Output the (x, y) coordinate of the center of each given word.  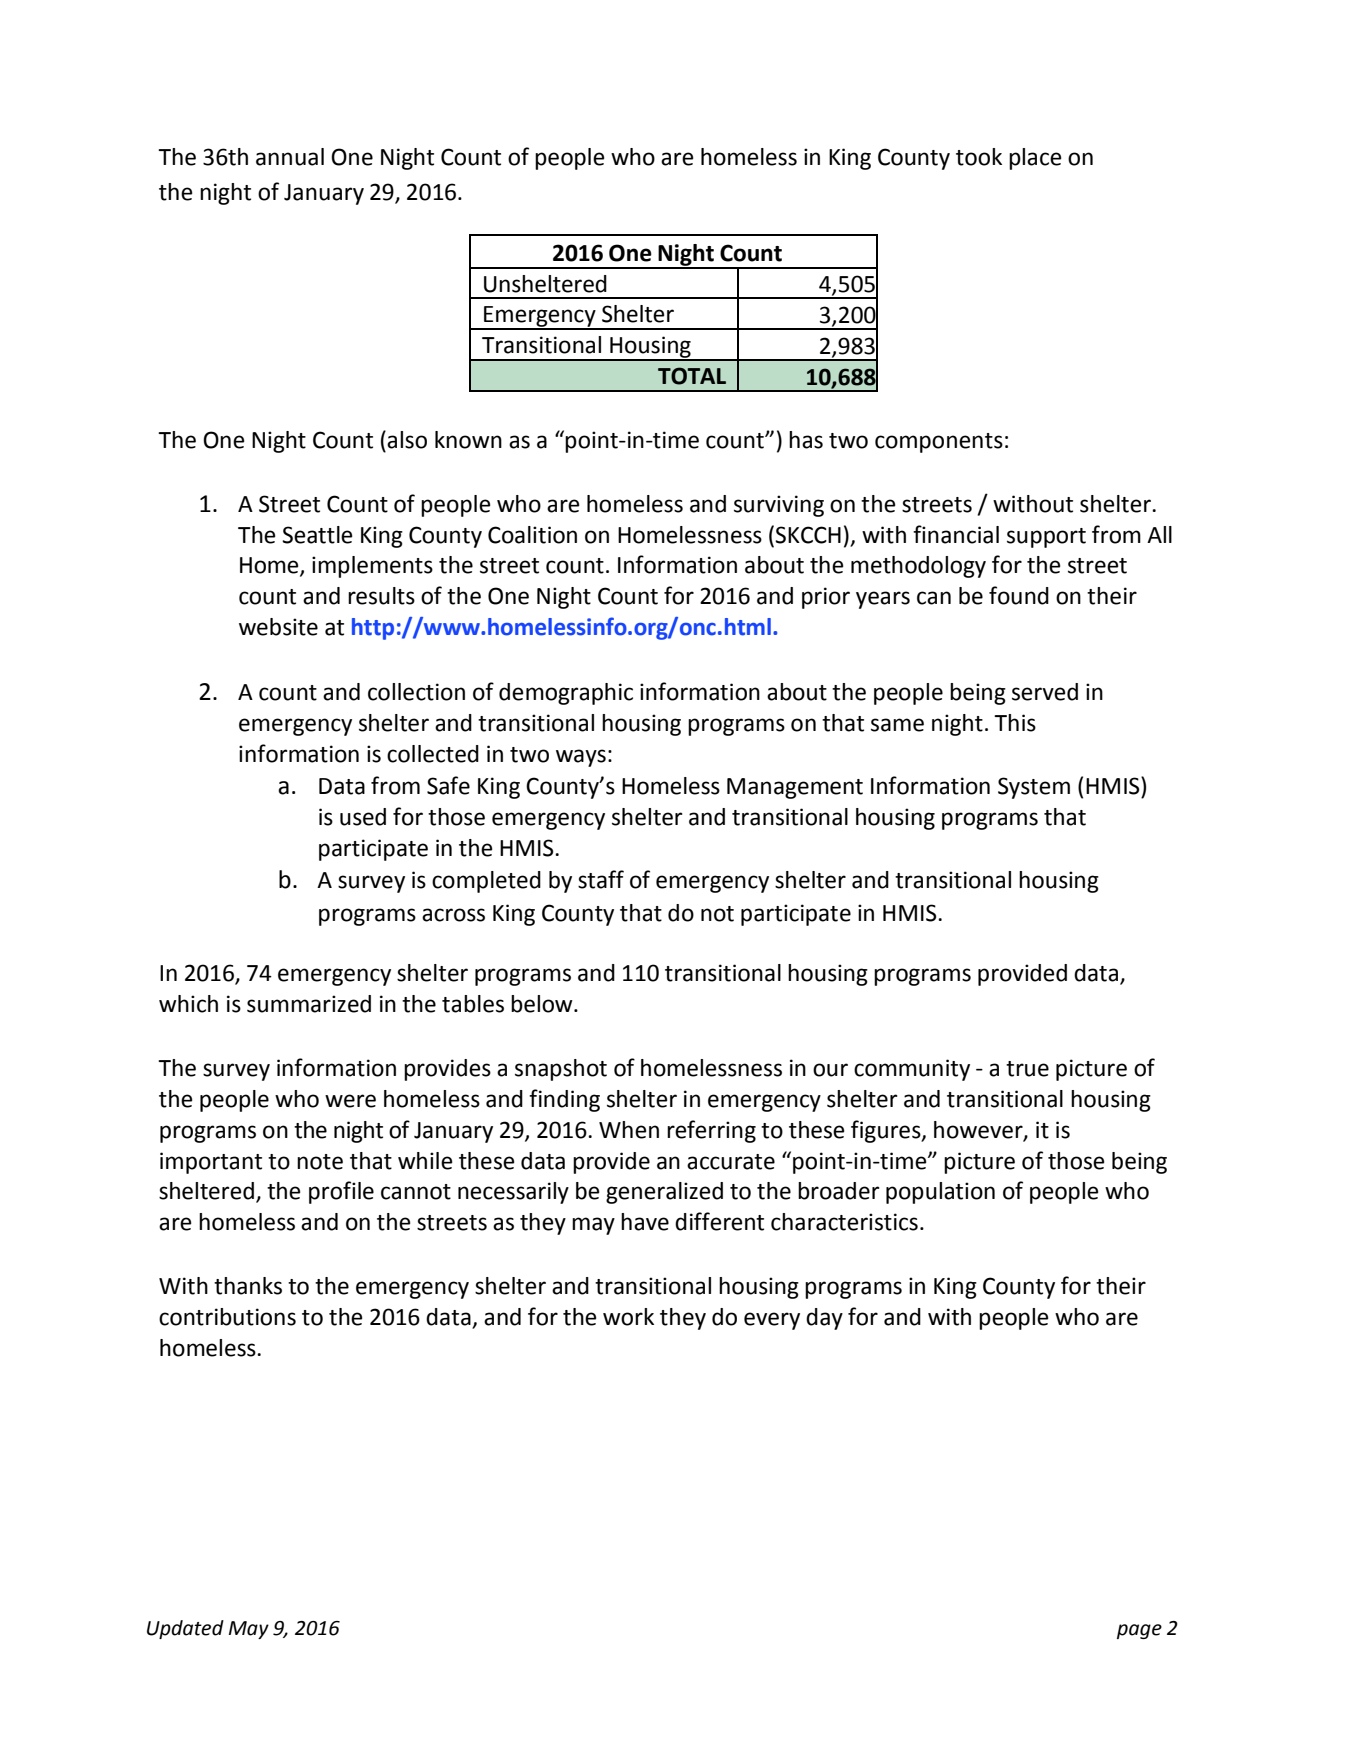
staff (601, 879)
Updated (185, 1629)
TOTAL (692, 376)
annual (290, 157)
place (1035, 159)
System (1034, 788)
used (363, 817)
